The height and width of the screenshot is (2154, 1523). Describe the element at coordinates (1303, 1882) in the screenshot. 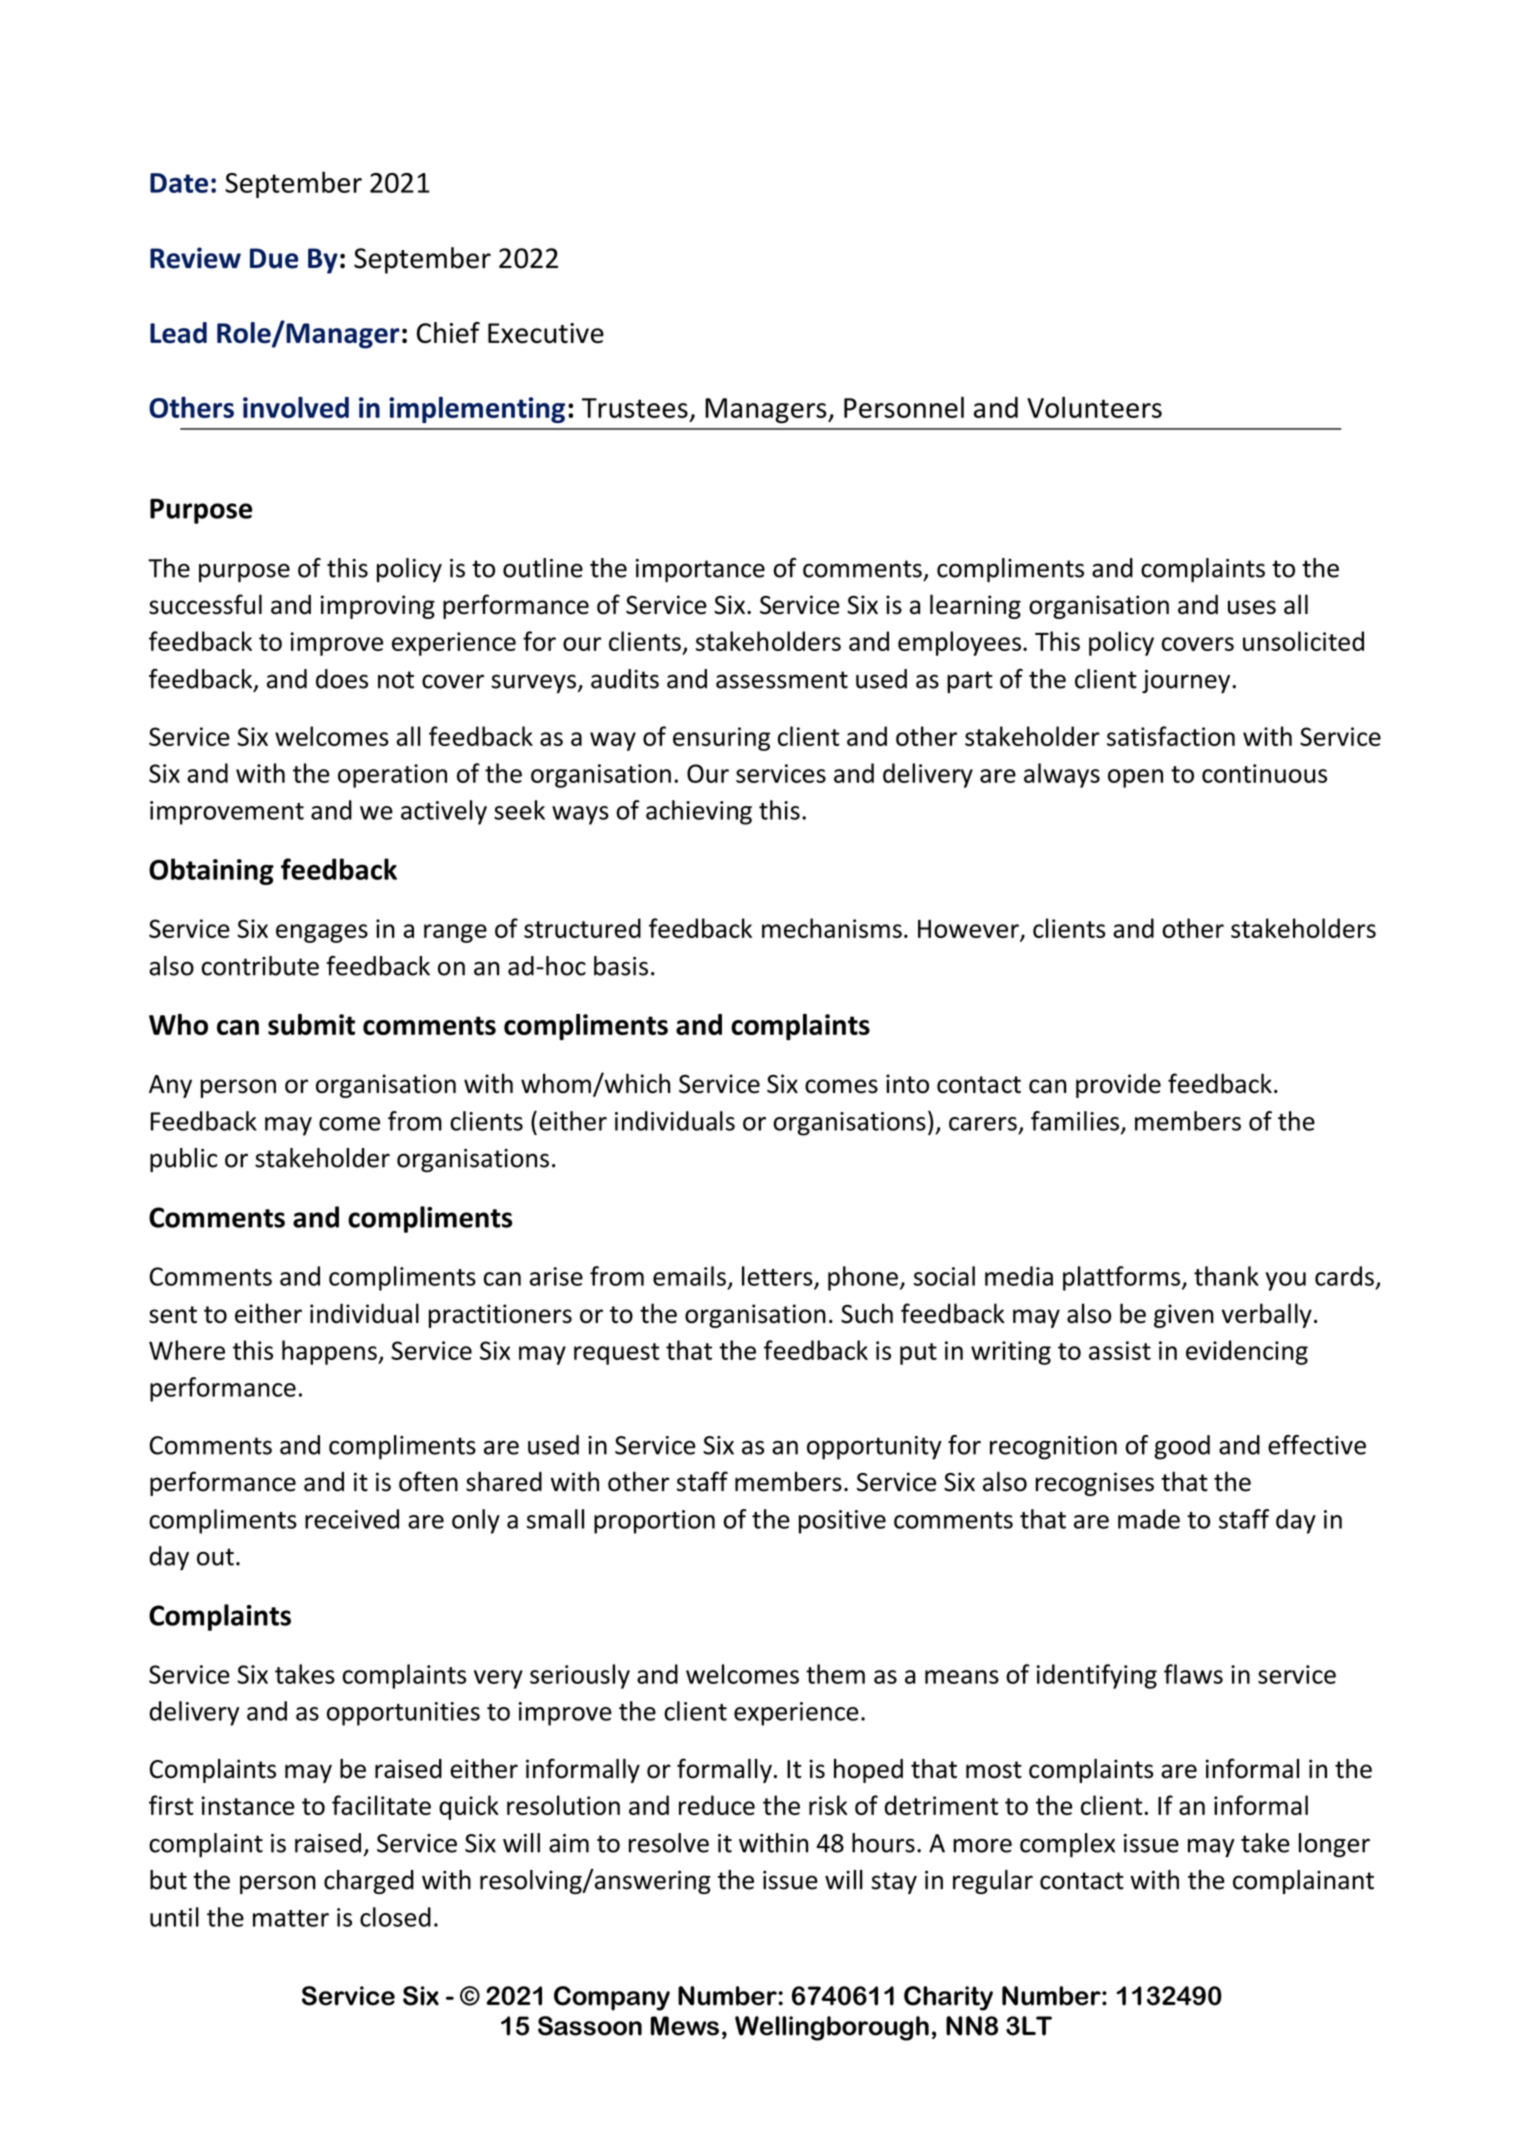

I see `complainant` at that location.
